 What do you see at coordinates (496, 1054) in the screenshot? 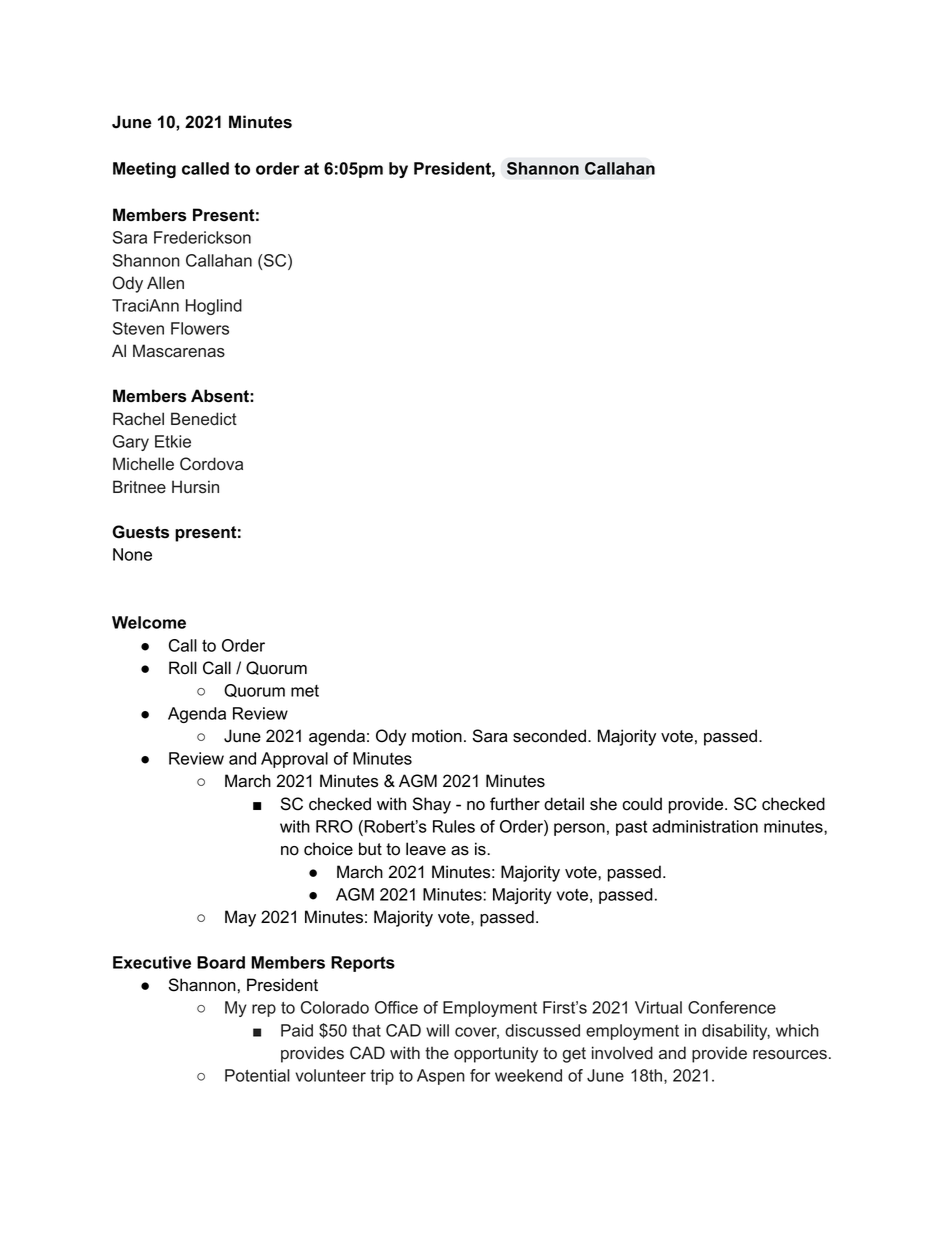
I see `opportunity` at bounding box center [496, 1054].
